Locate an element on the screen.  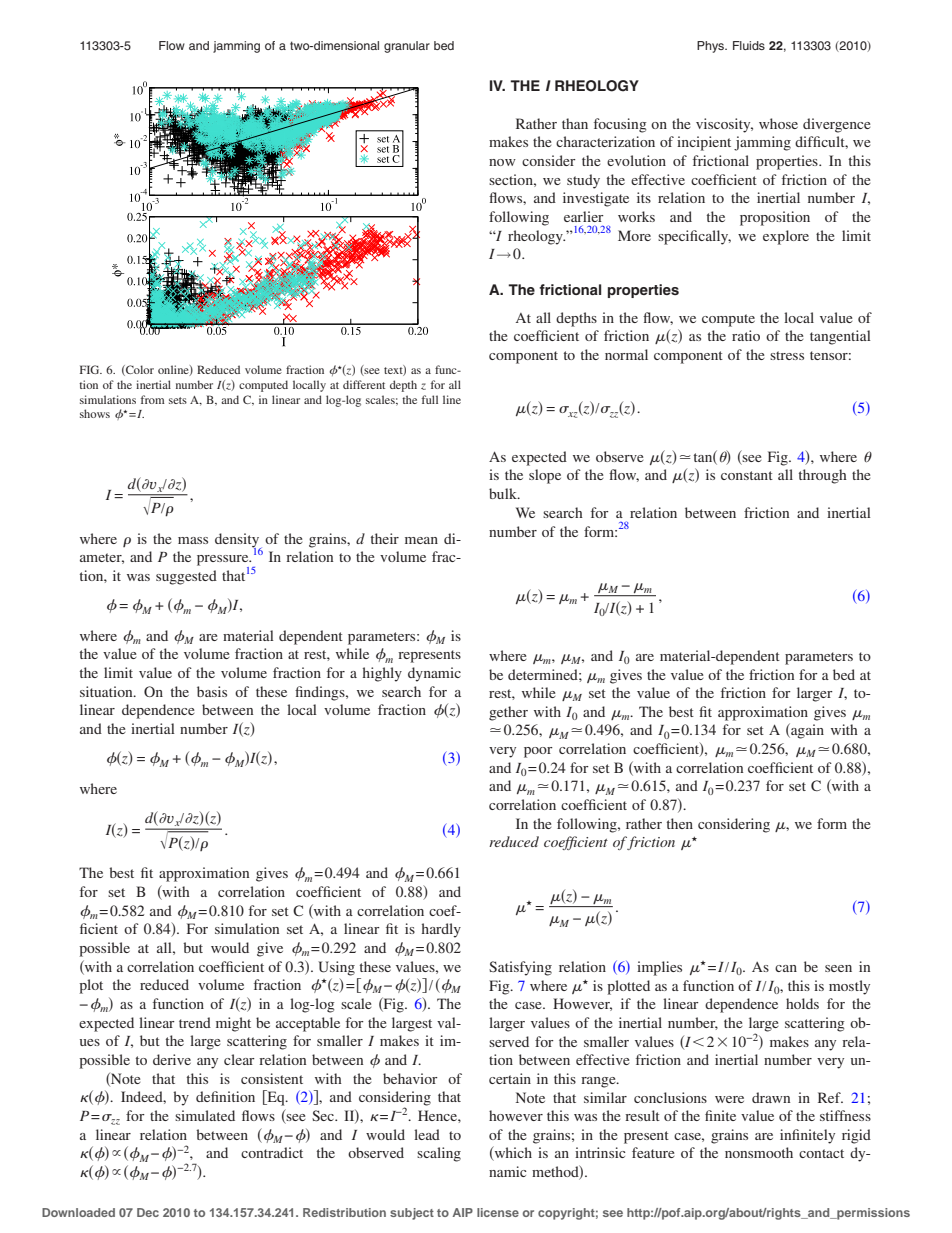
Fluids is located at coordinates (749, 45).
